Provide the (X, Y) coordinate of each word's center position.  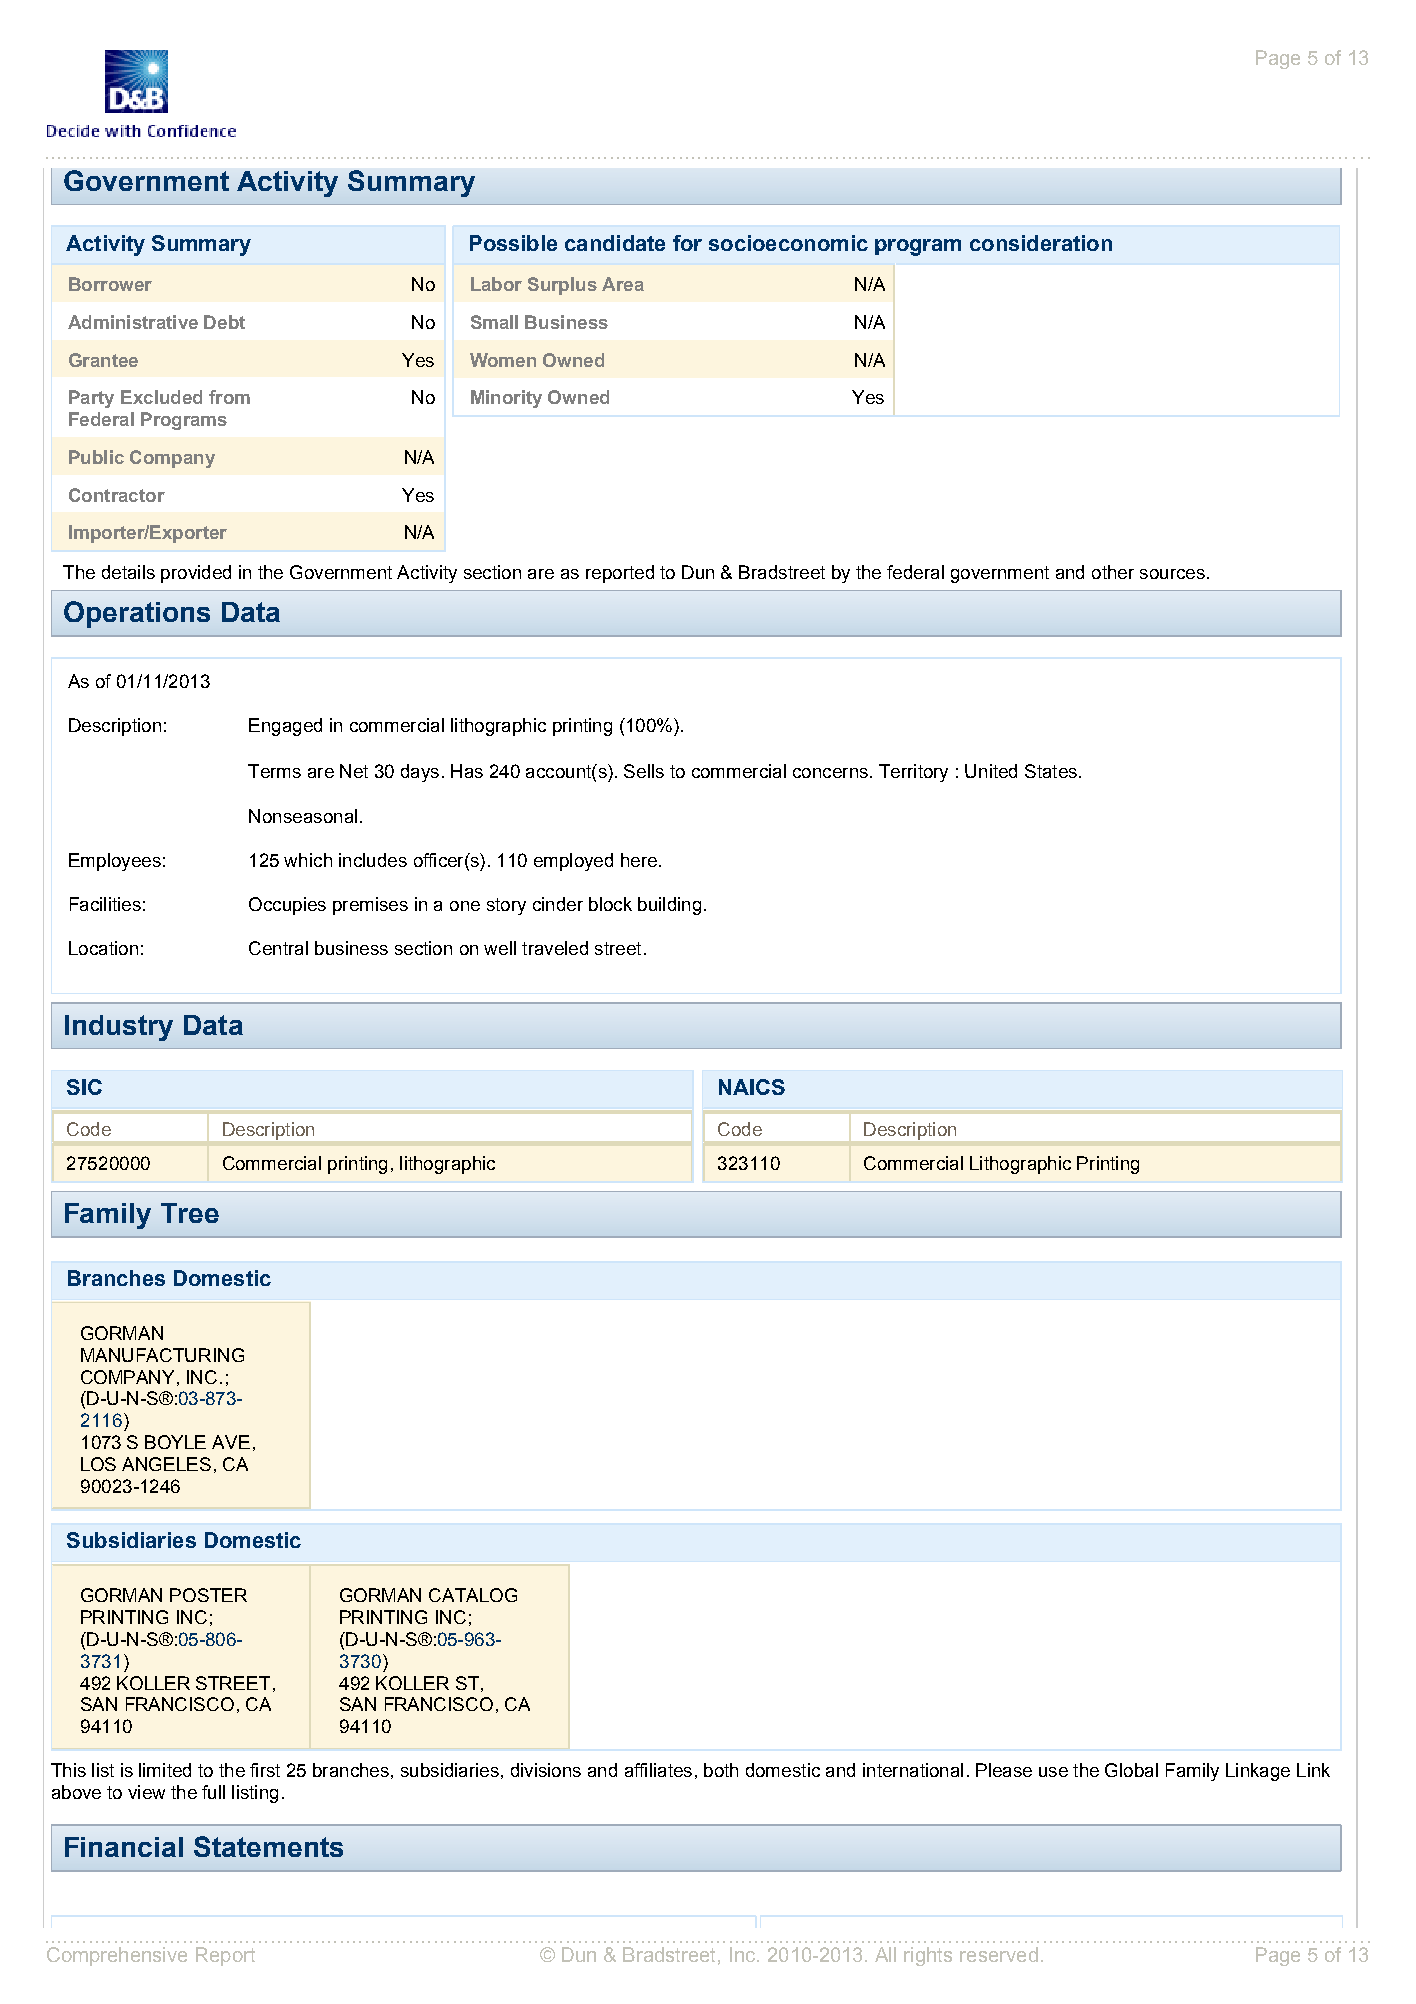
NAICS (752, 1087)
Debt (224, 322)
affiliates (658, 1770)
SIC (84, 1087)
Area (623, 284)
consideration (1041, 243)
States (1051, 771)
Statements (268, 1846)
